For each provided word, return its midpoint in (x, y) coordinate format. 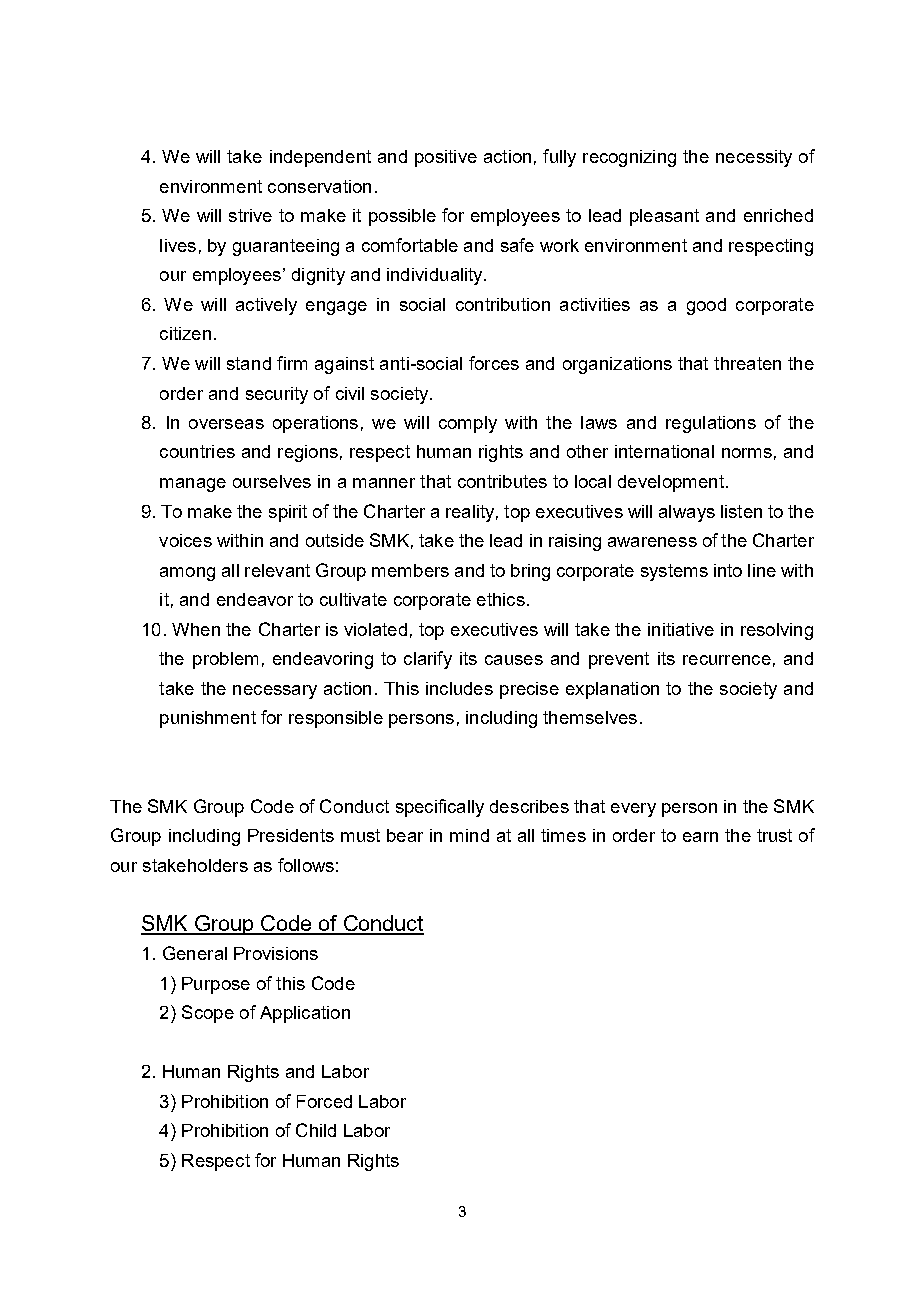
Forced (324, 1101)
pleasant (664, 217)
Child (316, 1130)
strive (250, 215)
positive (446, 158)
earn (700, 837)
